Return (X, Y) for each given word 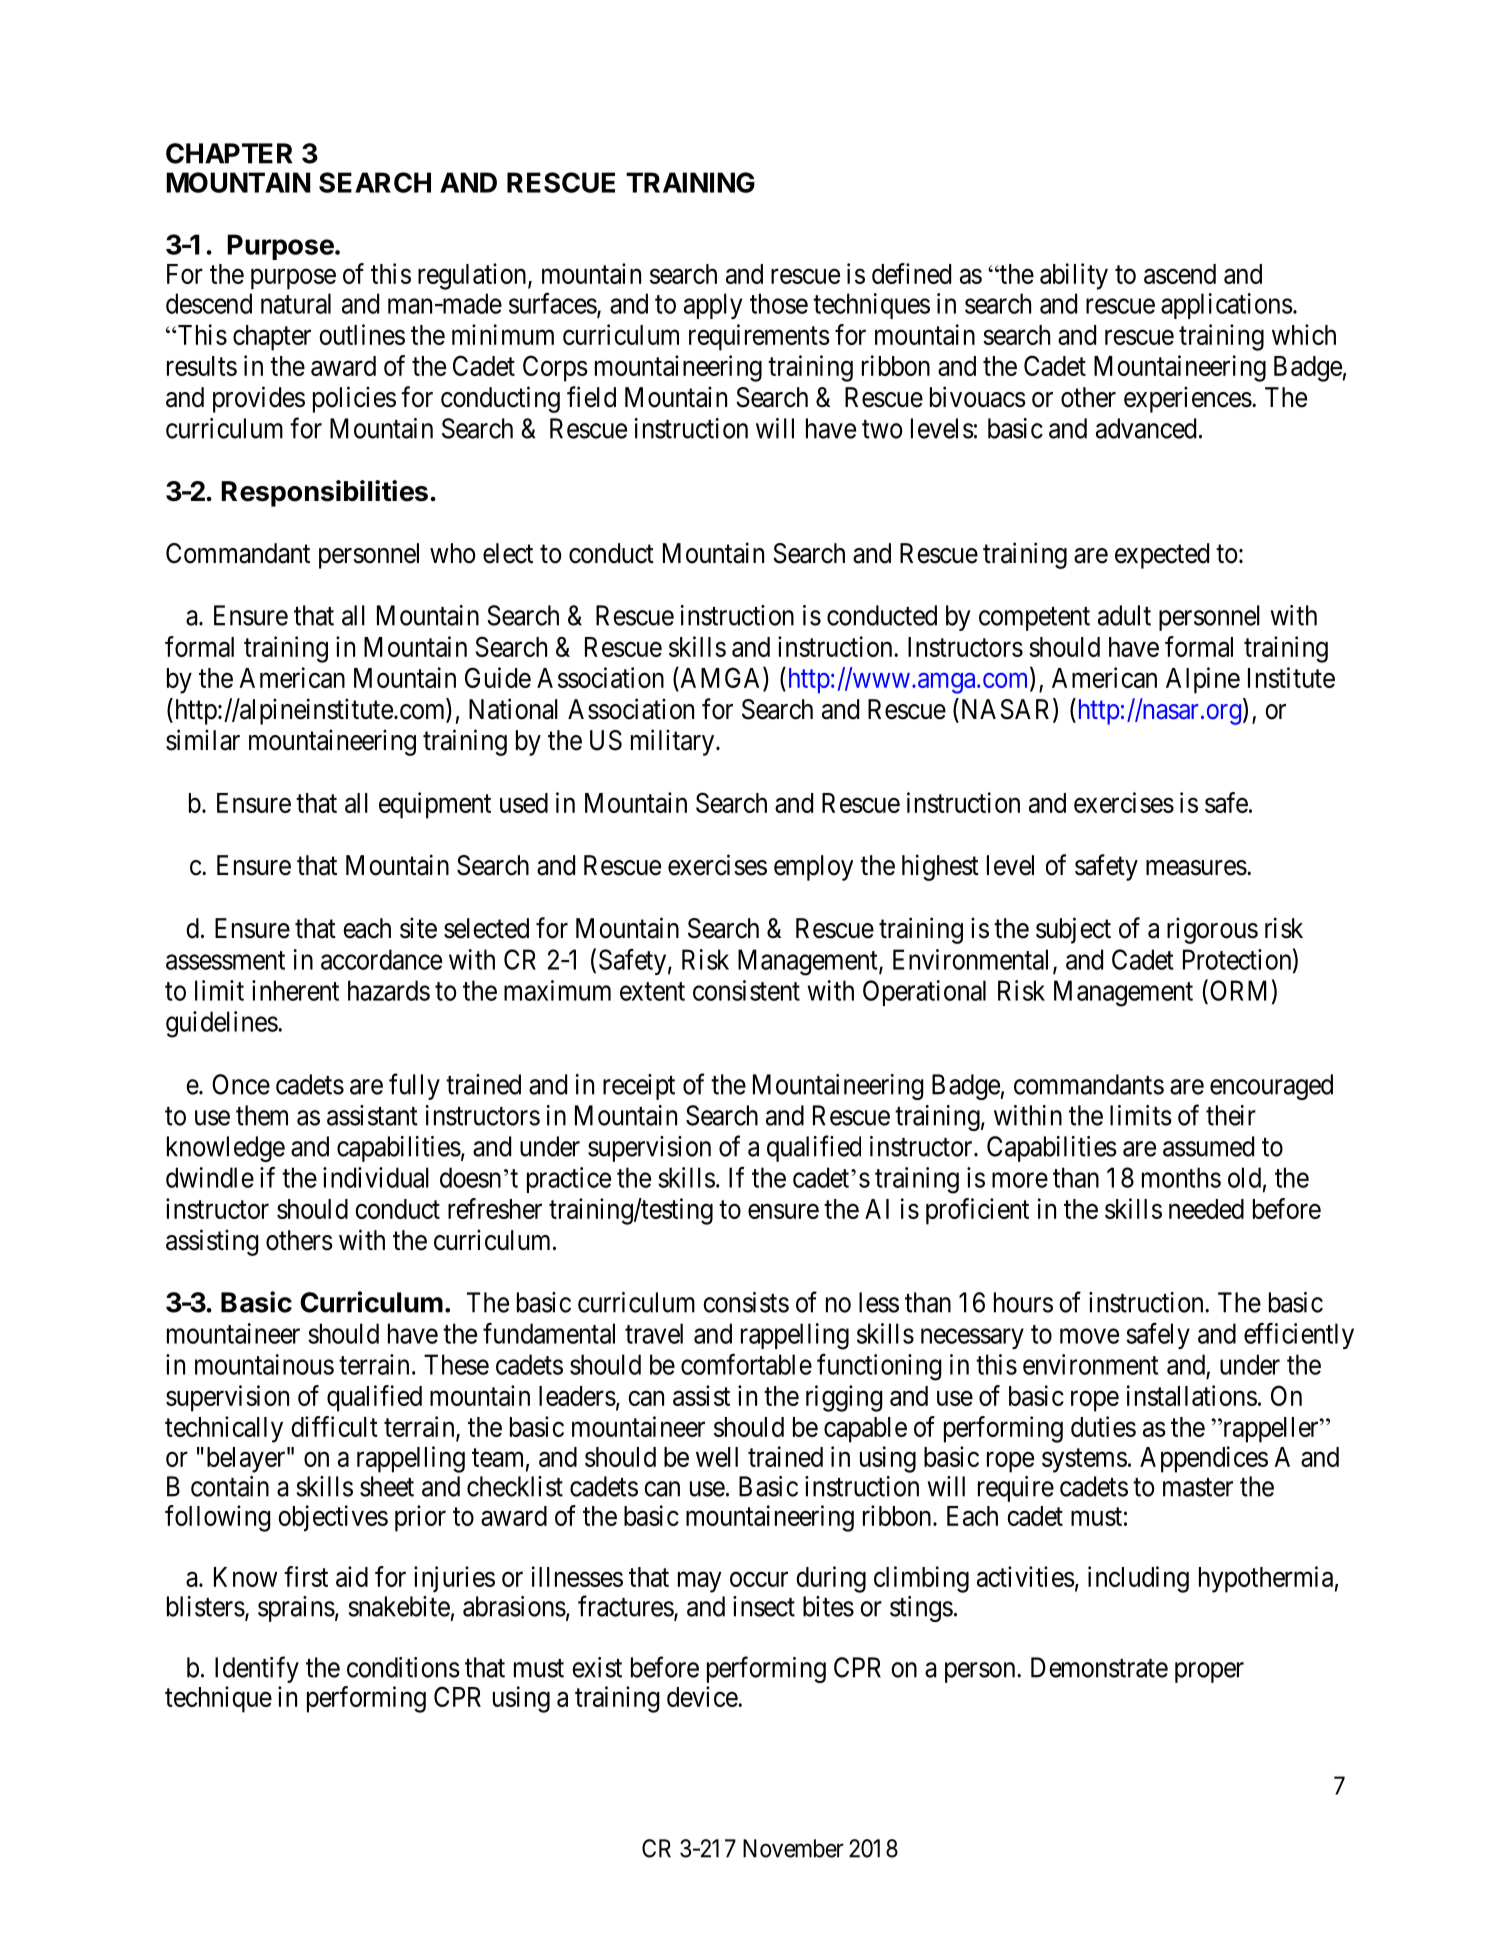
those (779, 303)
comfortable (746, 1364)
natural (296, 303)
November (793, 1848)
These (456, 1364)
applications (1227, 306)
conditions (403, 1667)
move (1089, 1336)
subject (1073, 930)
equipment (435, 805)
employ (813, 868)
